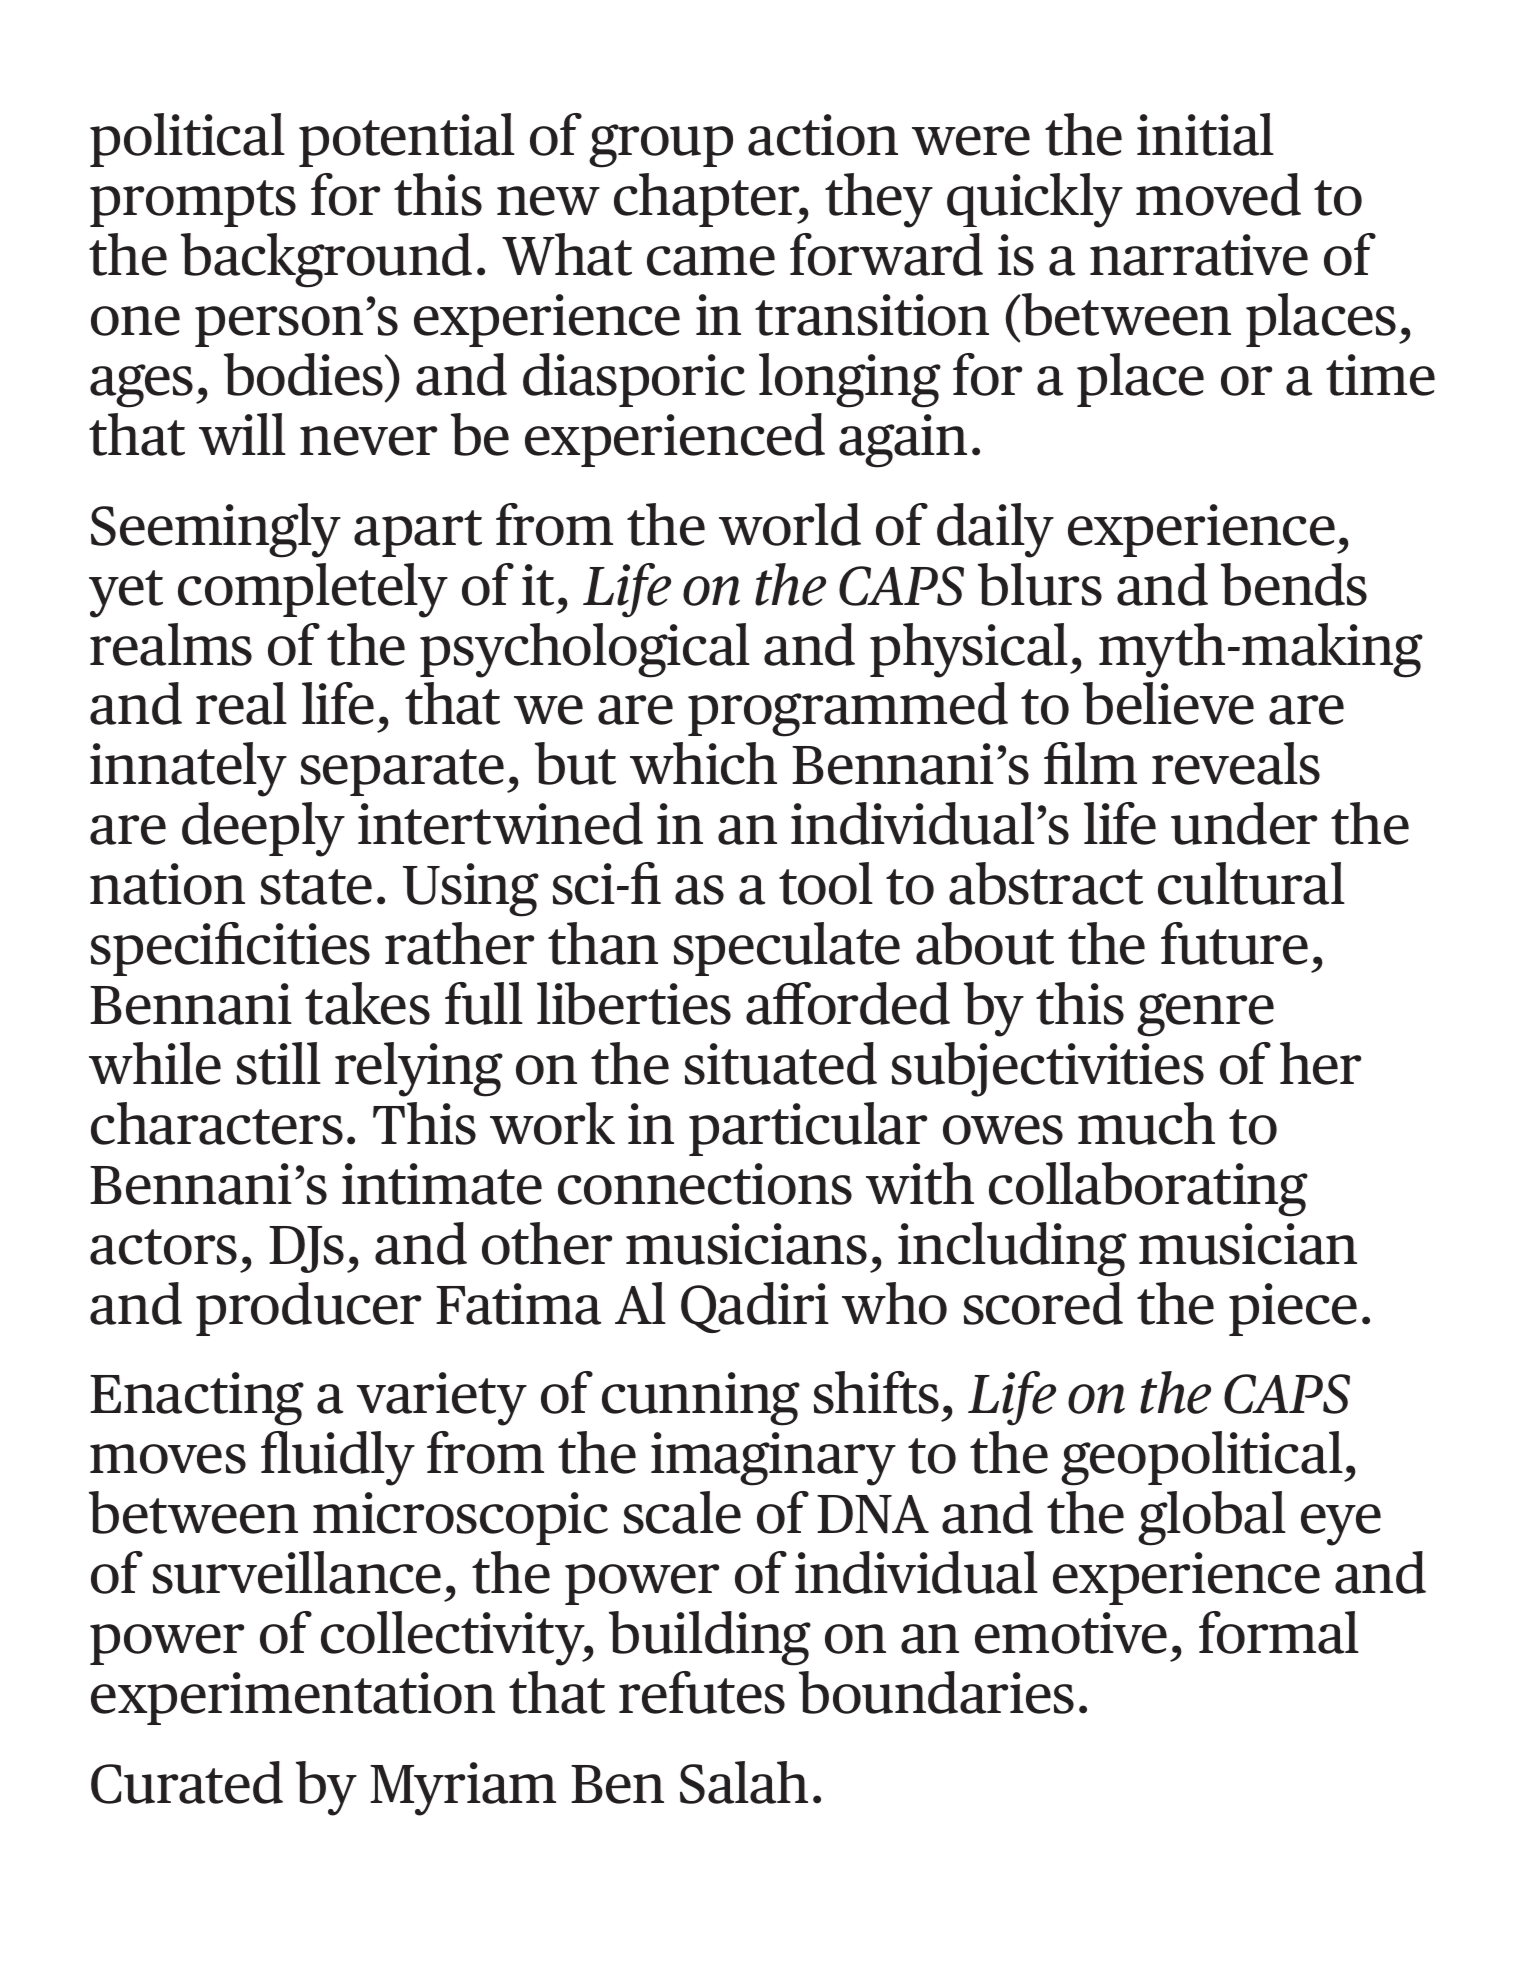 The image size is (1528, 1977). I want to click on bends, so click(1294, 584).
